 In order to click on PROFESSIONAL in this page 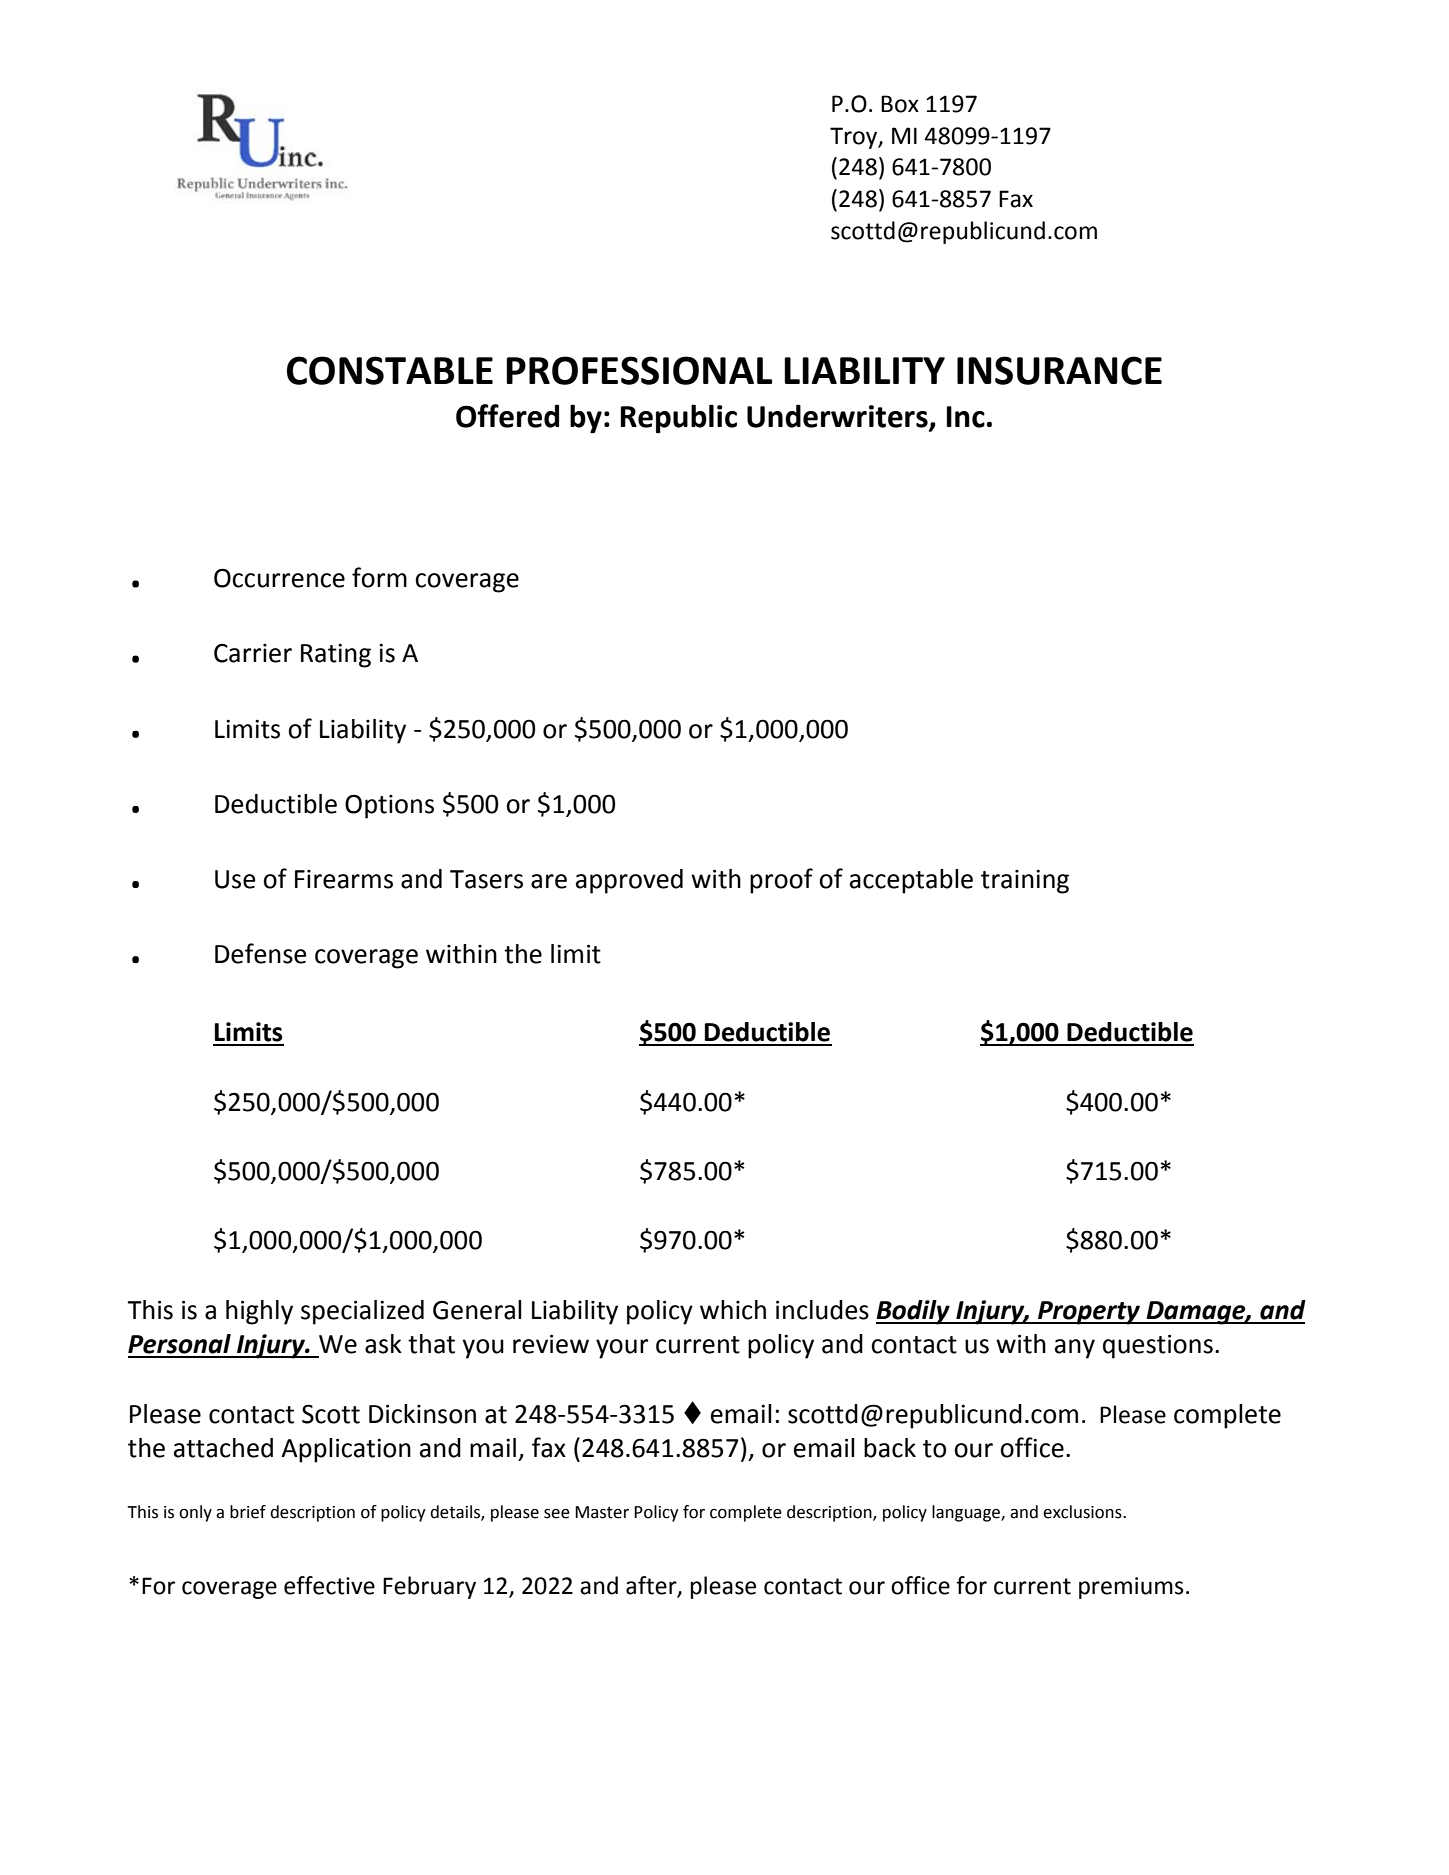, I will do `click(639, 370)`.
